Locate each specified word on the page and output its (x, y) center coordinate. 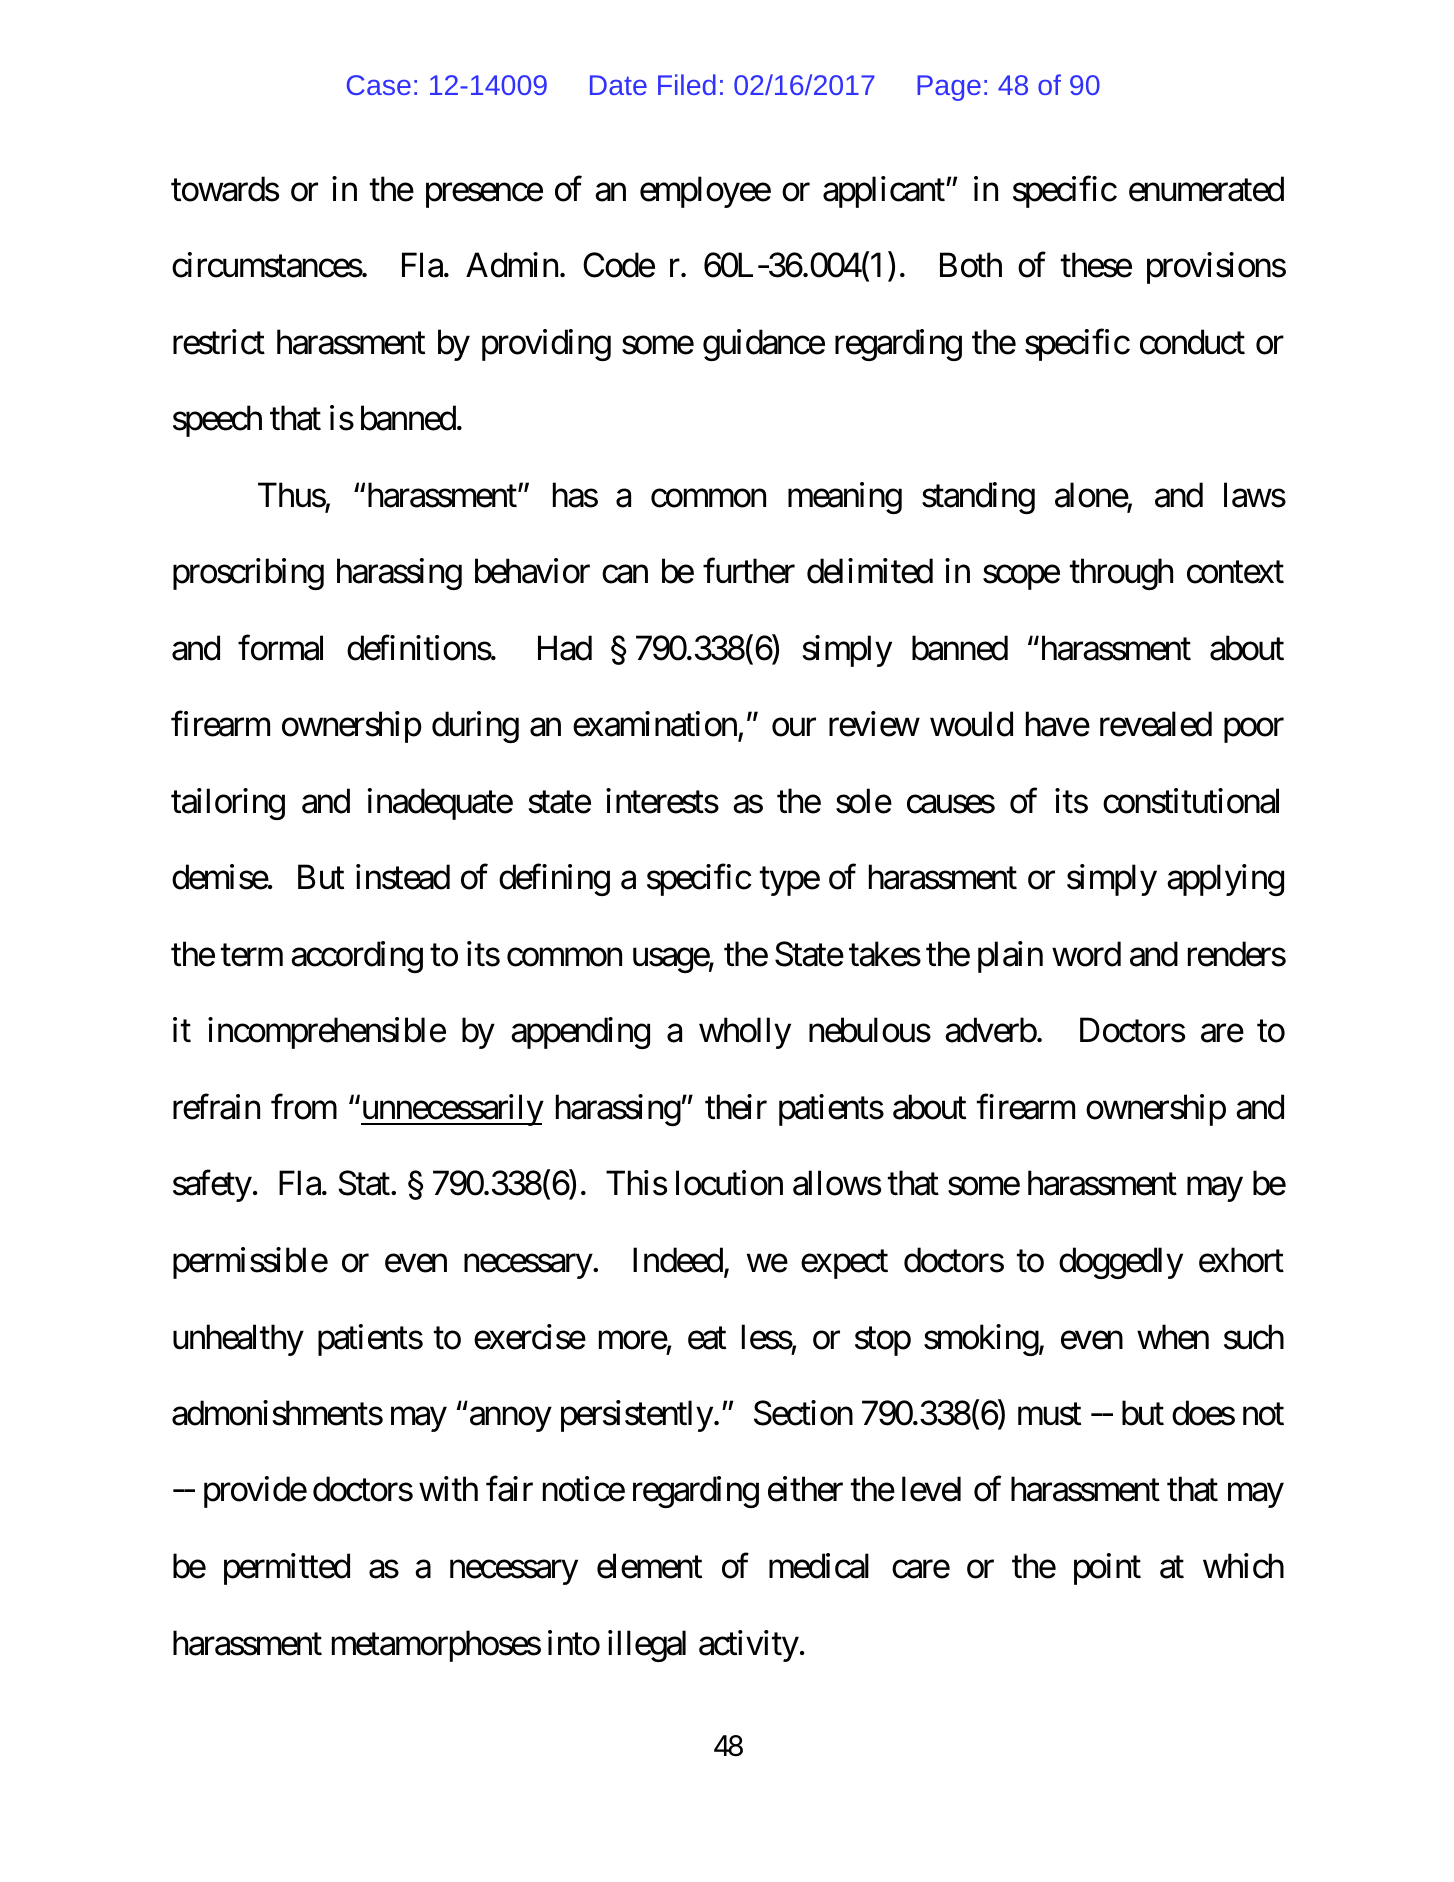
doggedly (1121, 1263)
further (749, 571)
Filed (687, 84)
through (1121, 574)
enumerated (1206, 189)
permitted (287, 1569)
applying (1225, 880)
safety (212, 1186)
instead (403, 877)
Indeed (678, 1260)
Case (379, 85)
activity (749, 1646)
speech (217, 421)
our (794, 728)
